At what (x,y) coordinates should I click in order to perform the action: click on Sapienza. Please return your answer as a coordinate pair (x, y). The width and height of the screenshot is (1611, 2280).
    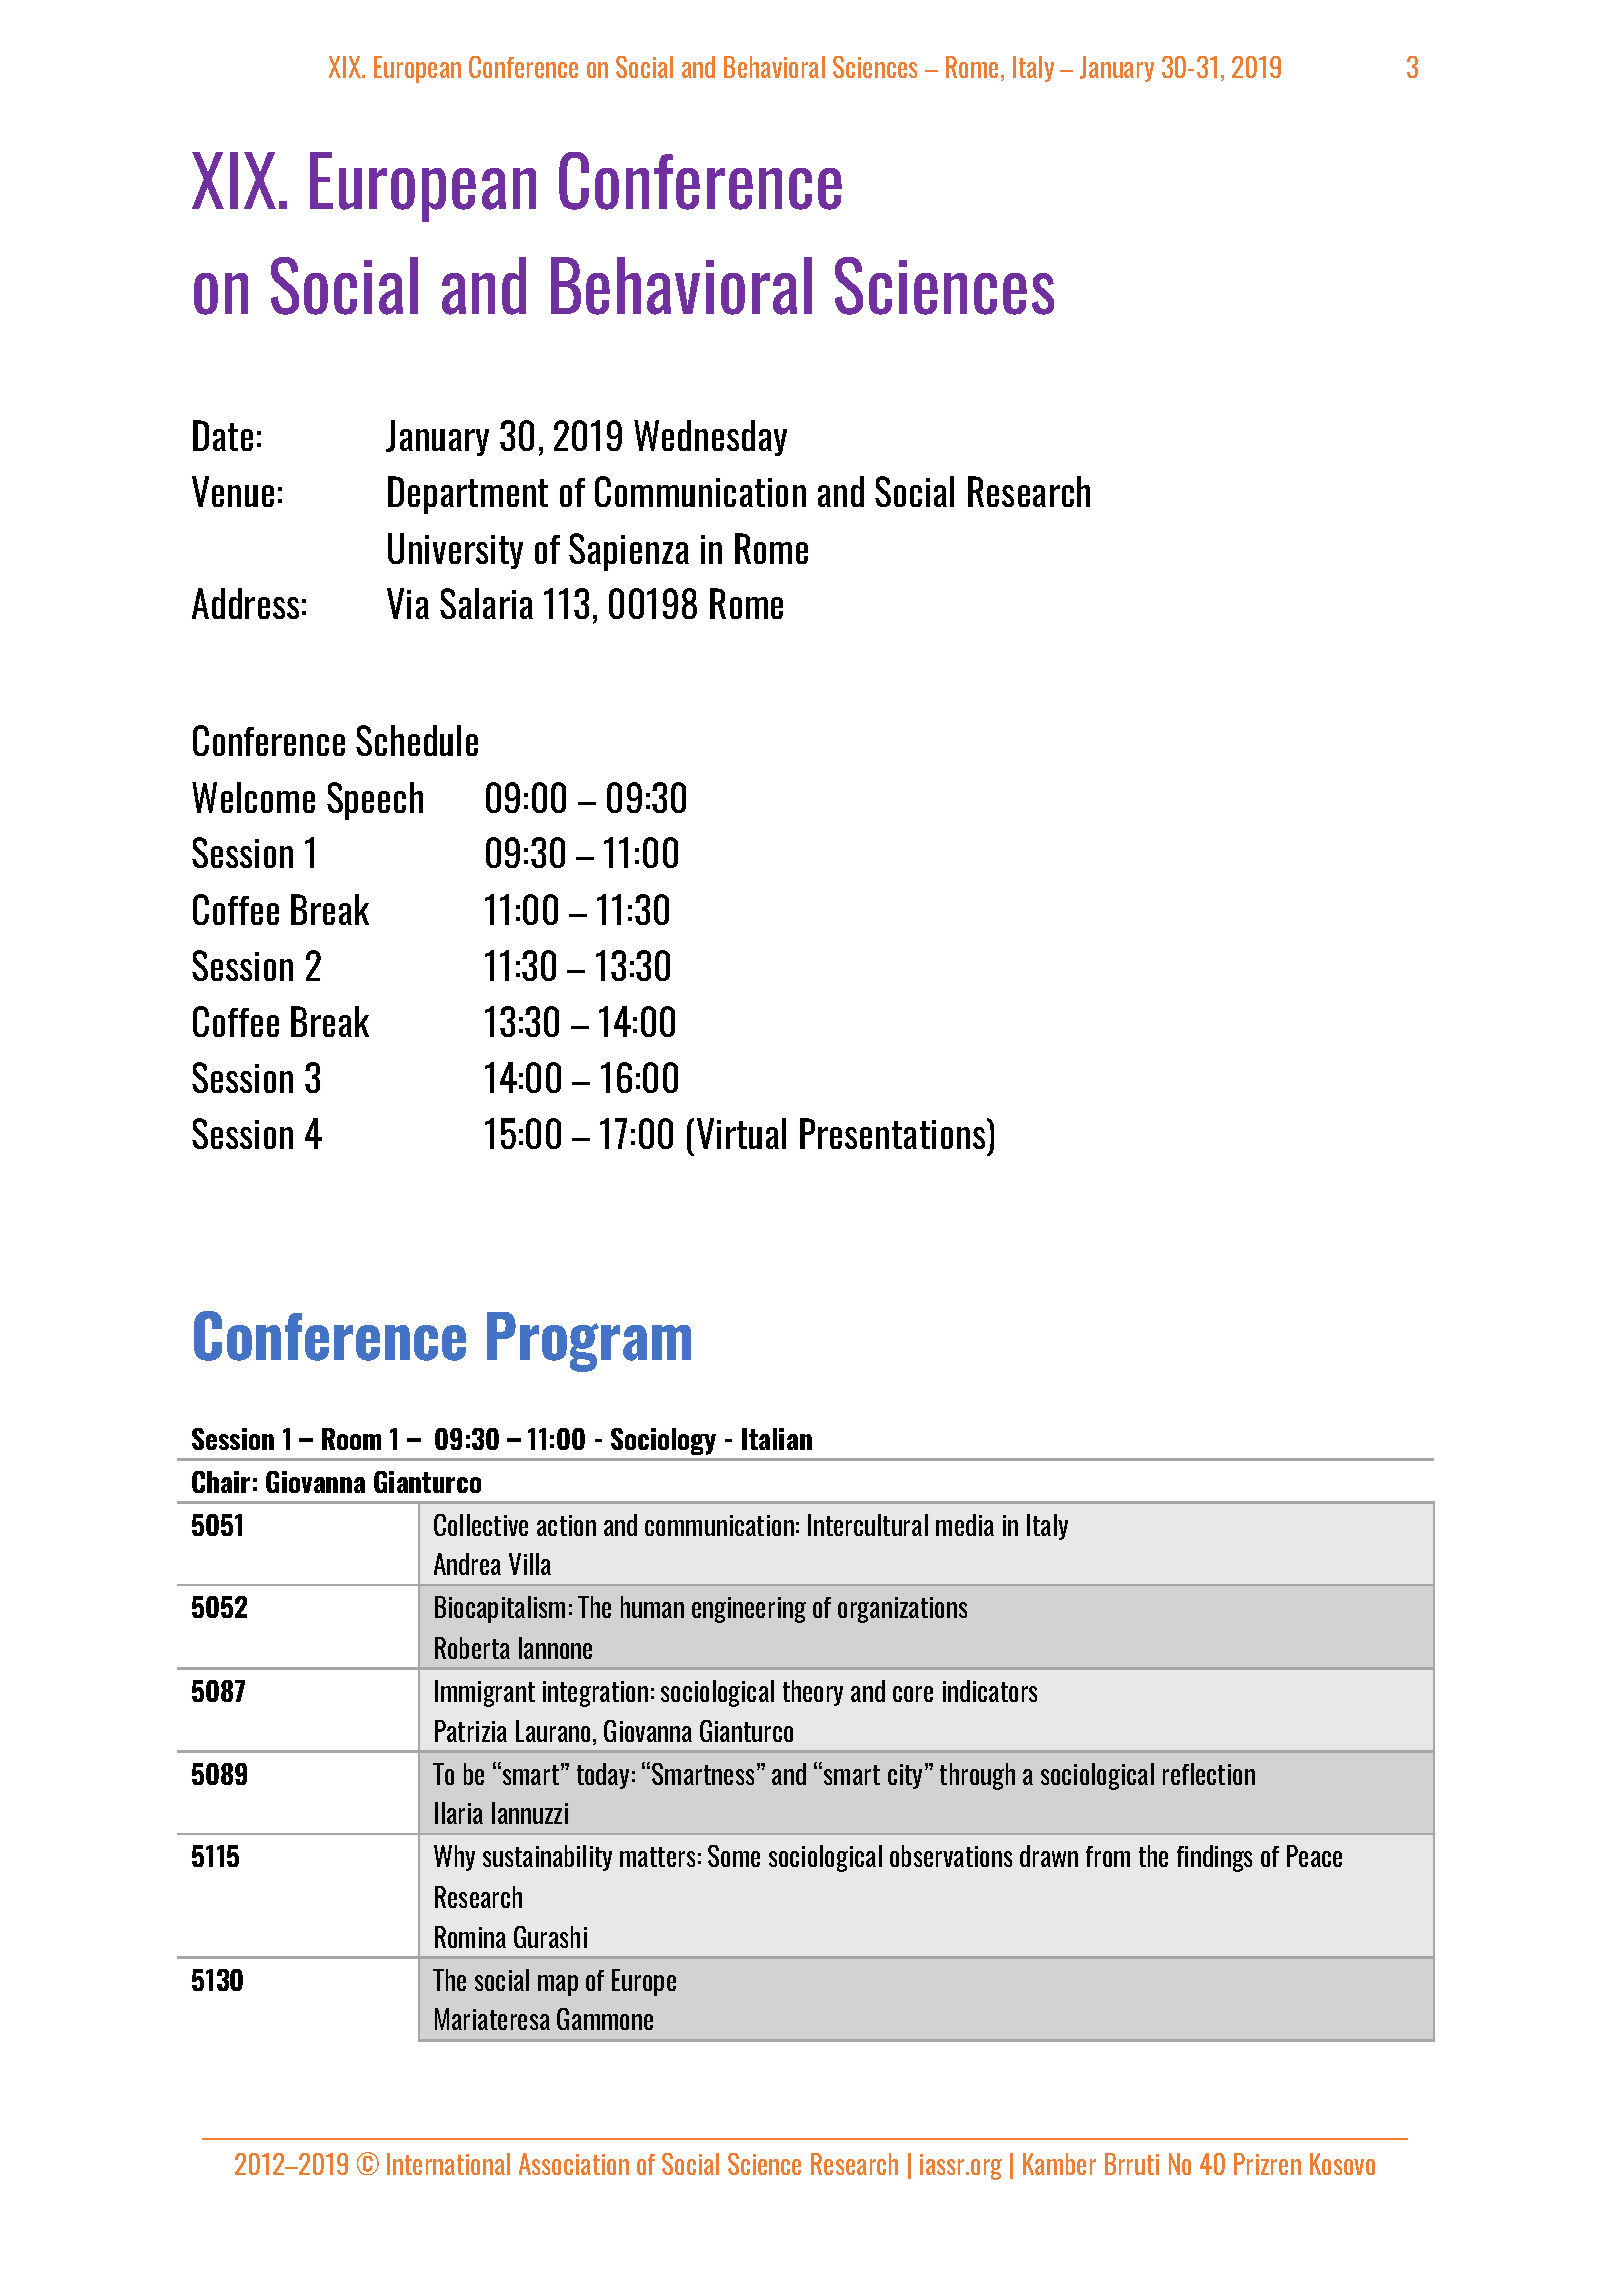
    Looking at the image, I should click on (629, 552).
